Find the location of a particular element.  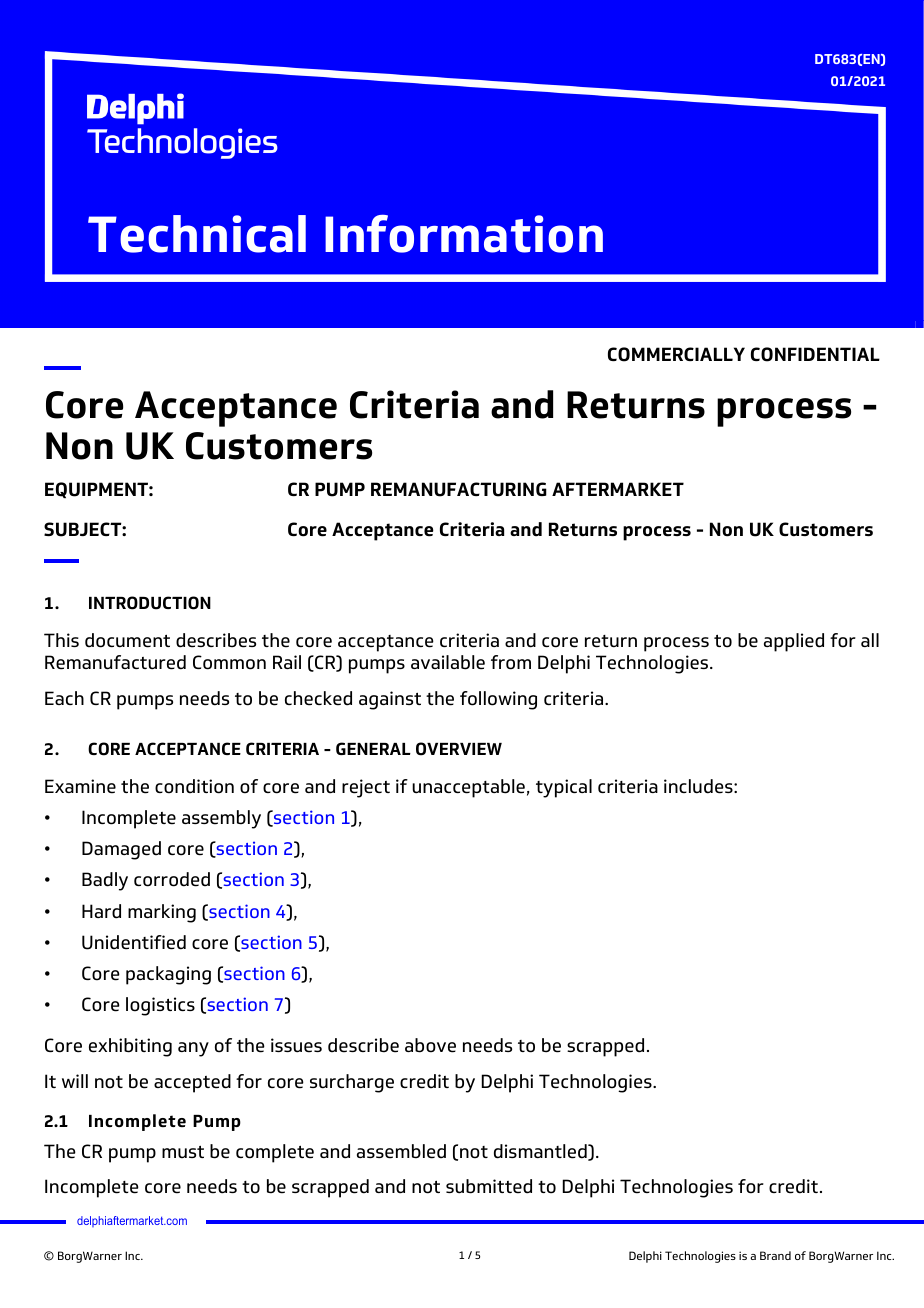

Technical is located at coordinates (197, 234).
